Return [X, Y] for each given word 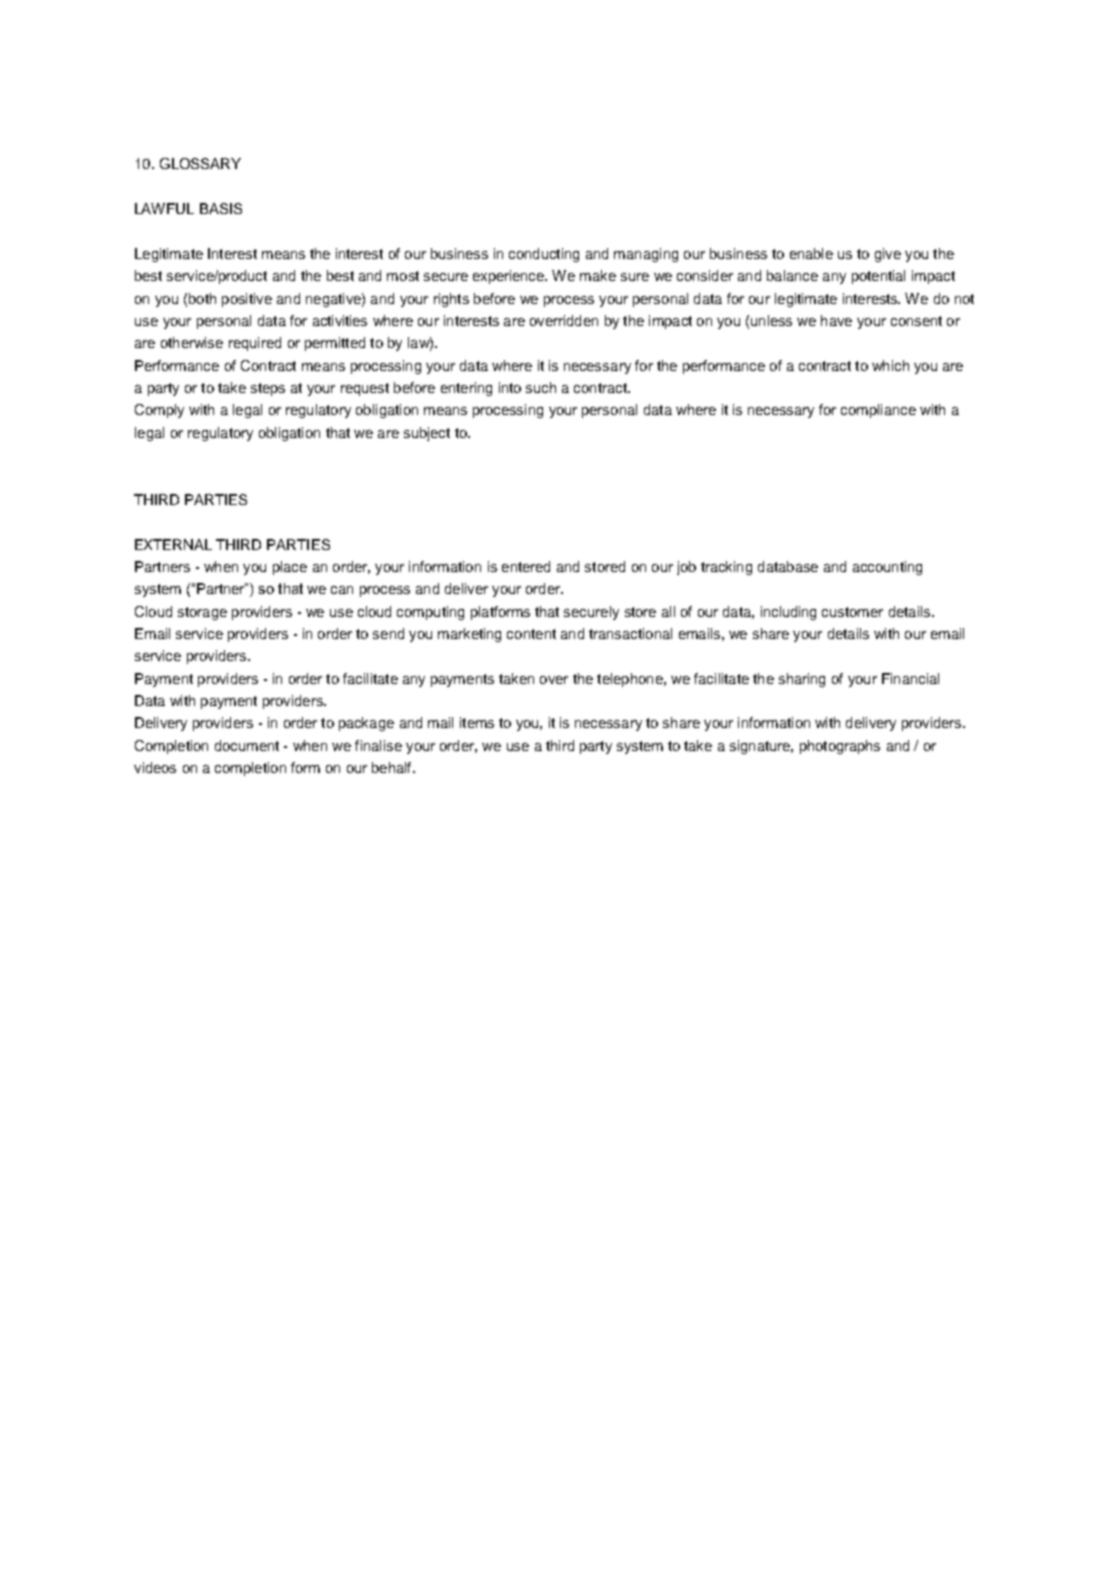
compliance [878, 411]
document [247, 745]
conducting [544, 255]
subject [427, 434]
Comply [159, 411]
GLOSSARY [200, 163]
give [888, 255]
